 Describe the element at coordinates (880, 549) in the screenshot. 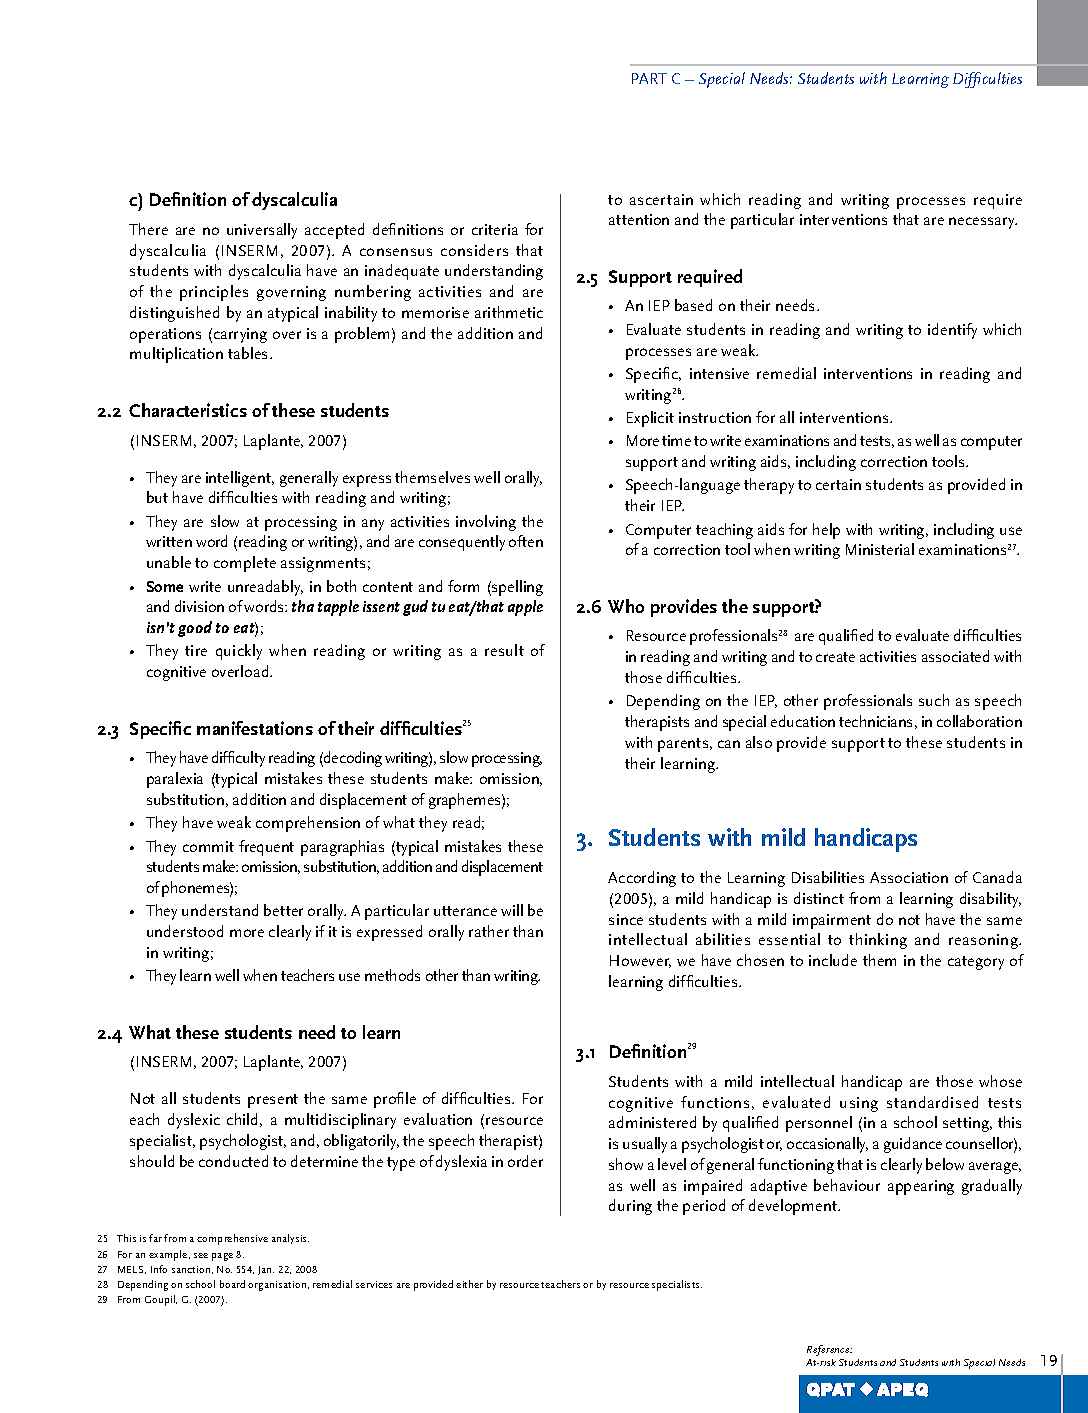

I see `Ministerial` at that location.
